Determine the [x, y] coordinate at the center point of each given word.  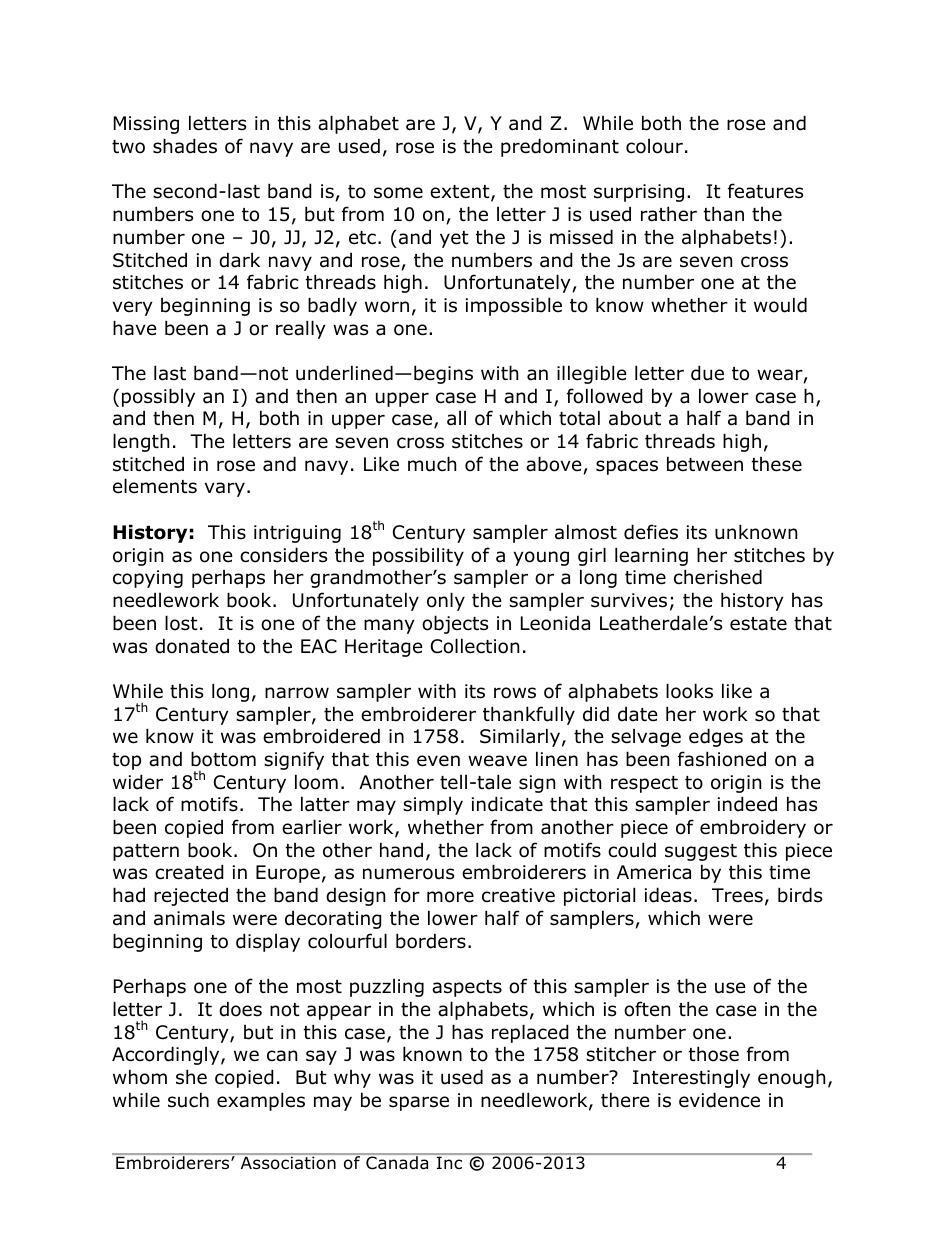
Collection [475, 646]
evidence [719, 1100]
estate [758, 624]
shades [185, 146]
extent [461, 193]
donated [192, 646]
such [188, 1100]
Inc [449, 1163]
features [765, 191]
